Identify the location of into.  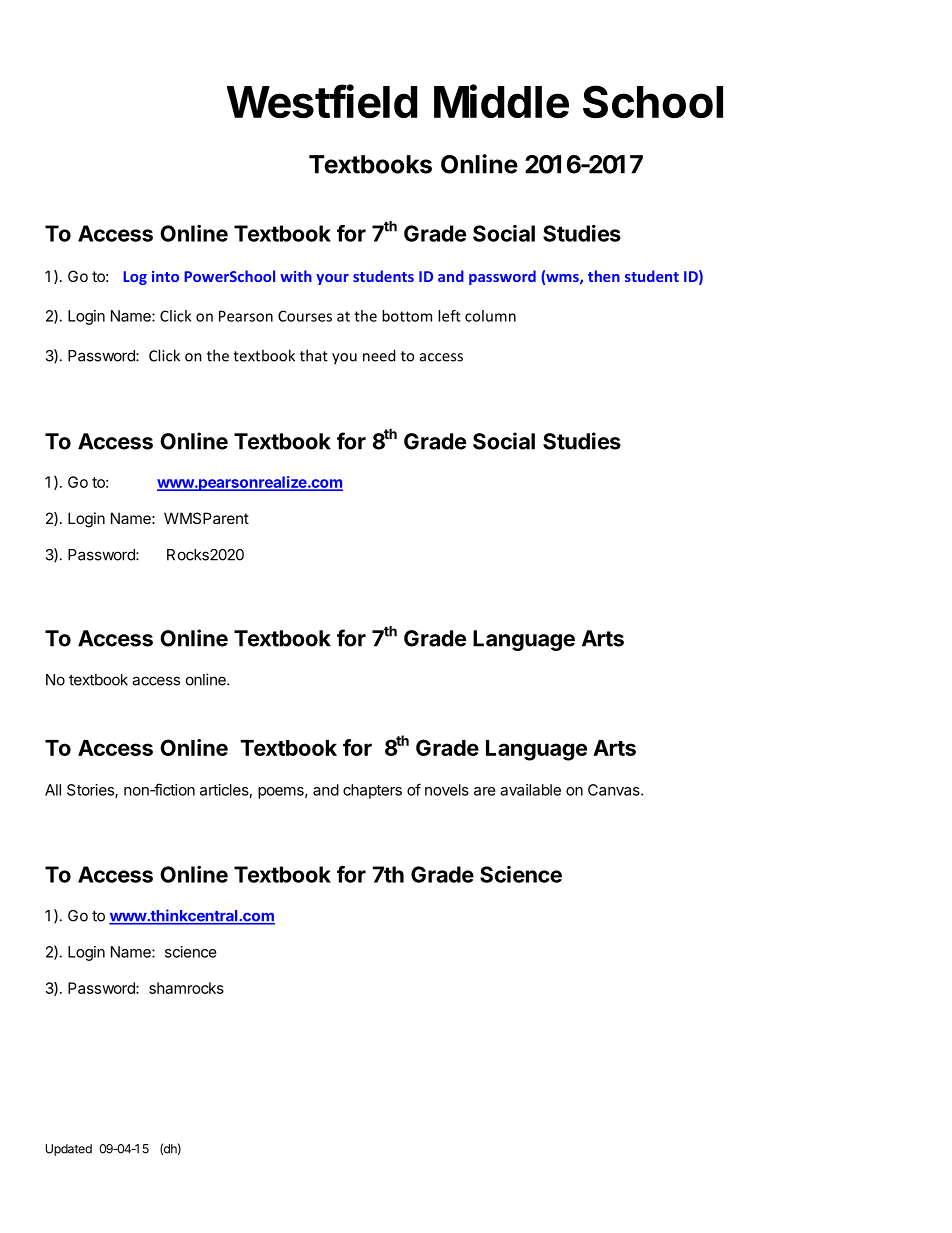
(165, 276).
